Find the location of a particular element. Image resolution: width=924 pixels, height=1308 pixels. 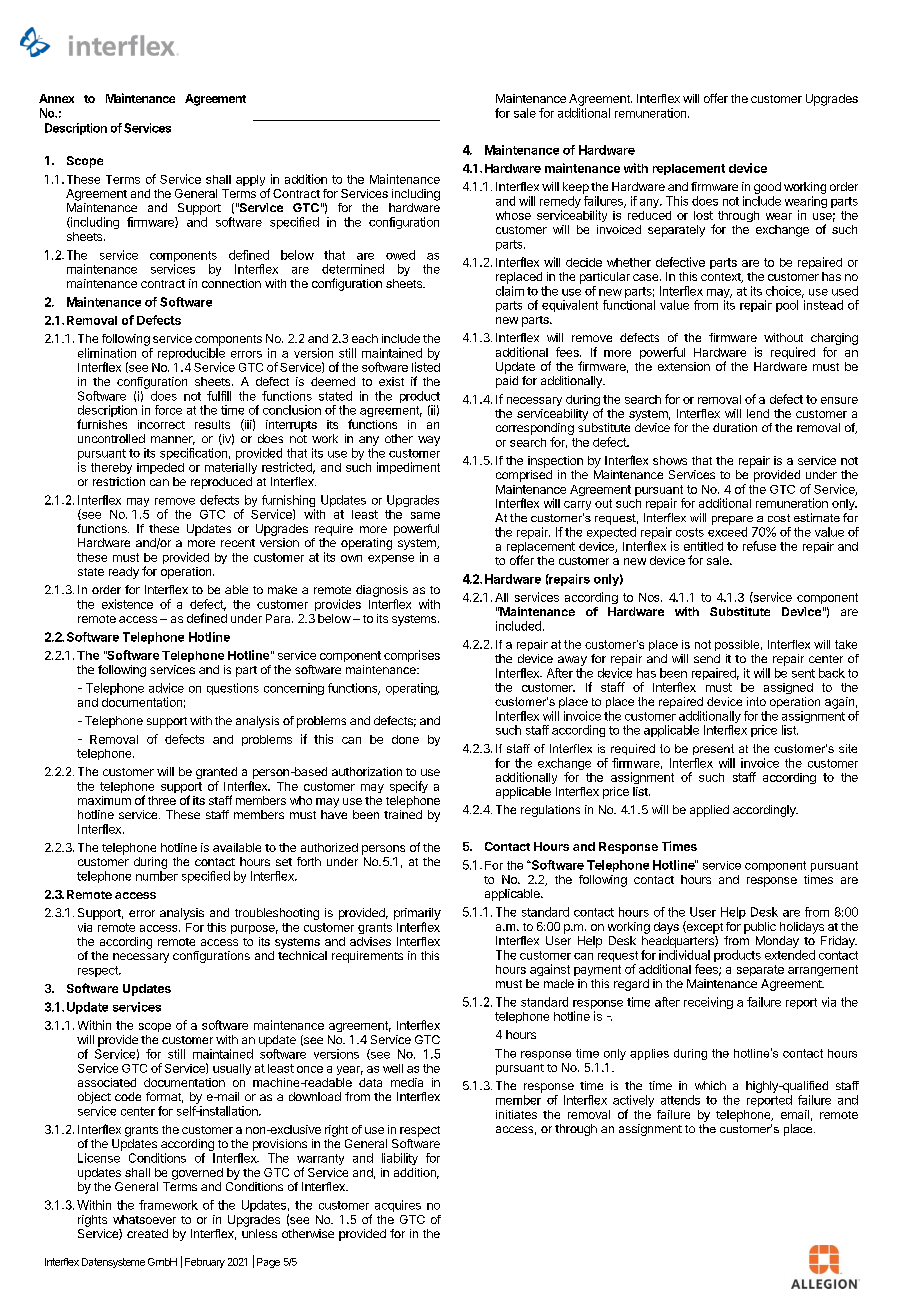

acquires is located at coordinates (398, 1206).
